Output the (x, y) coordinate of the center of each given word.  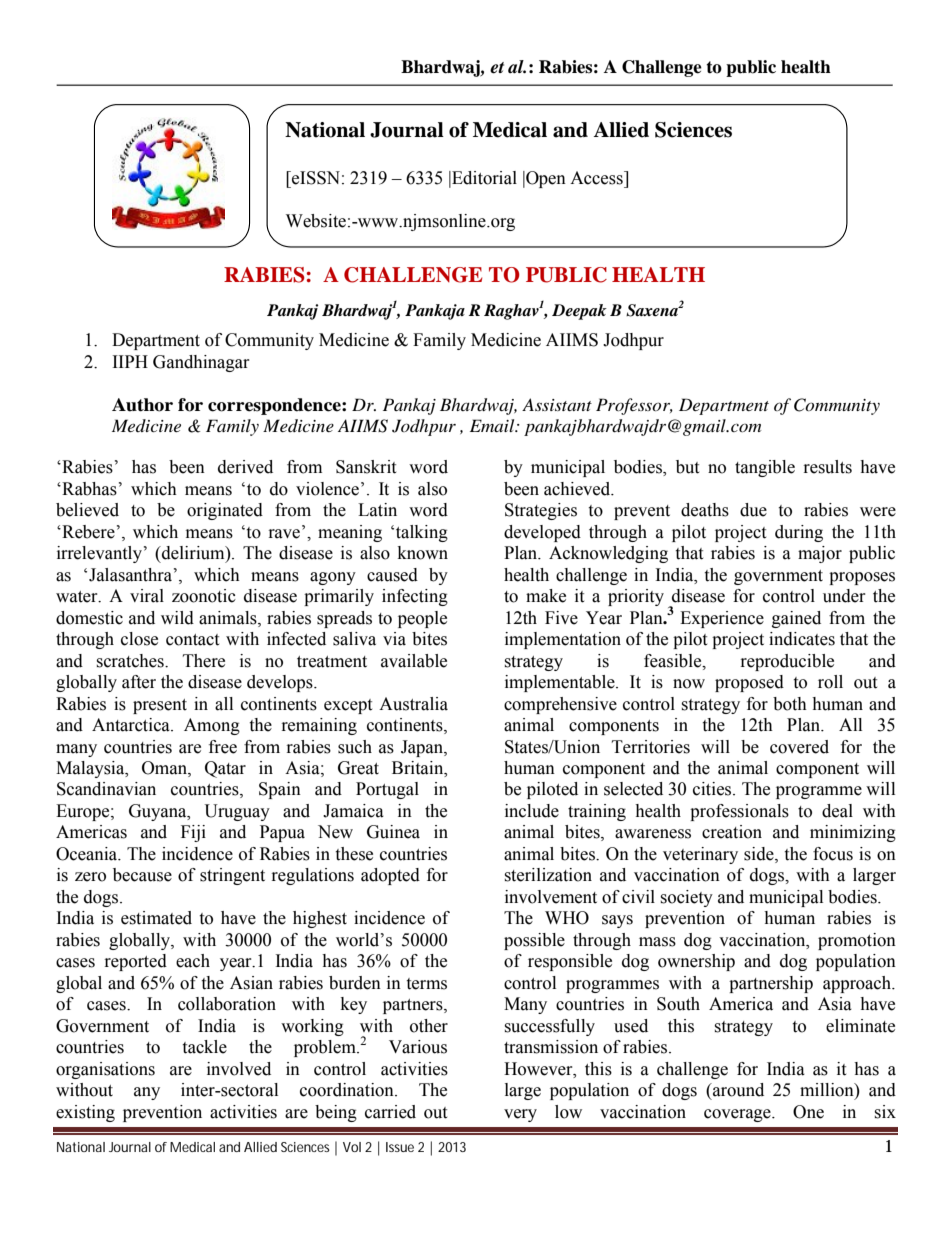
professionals (739, 812)
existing (85, 1113)
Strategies (541, 511)
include (532, 811)
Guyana (159, 812)
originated (225, 511)
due (753, 510)
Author (142, 405)
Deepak (579, 312)
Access (597, 178)
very (520, 1115)
